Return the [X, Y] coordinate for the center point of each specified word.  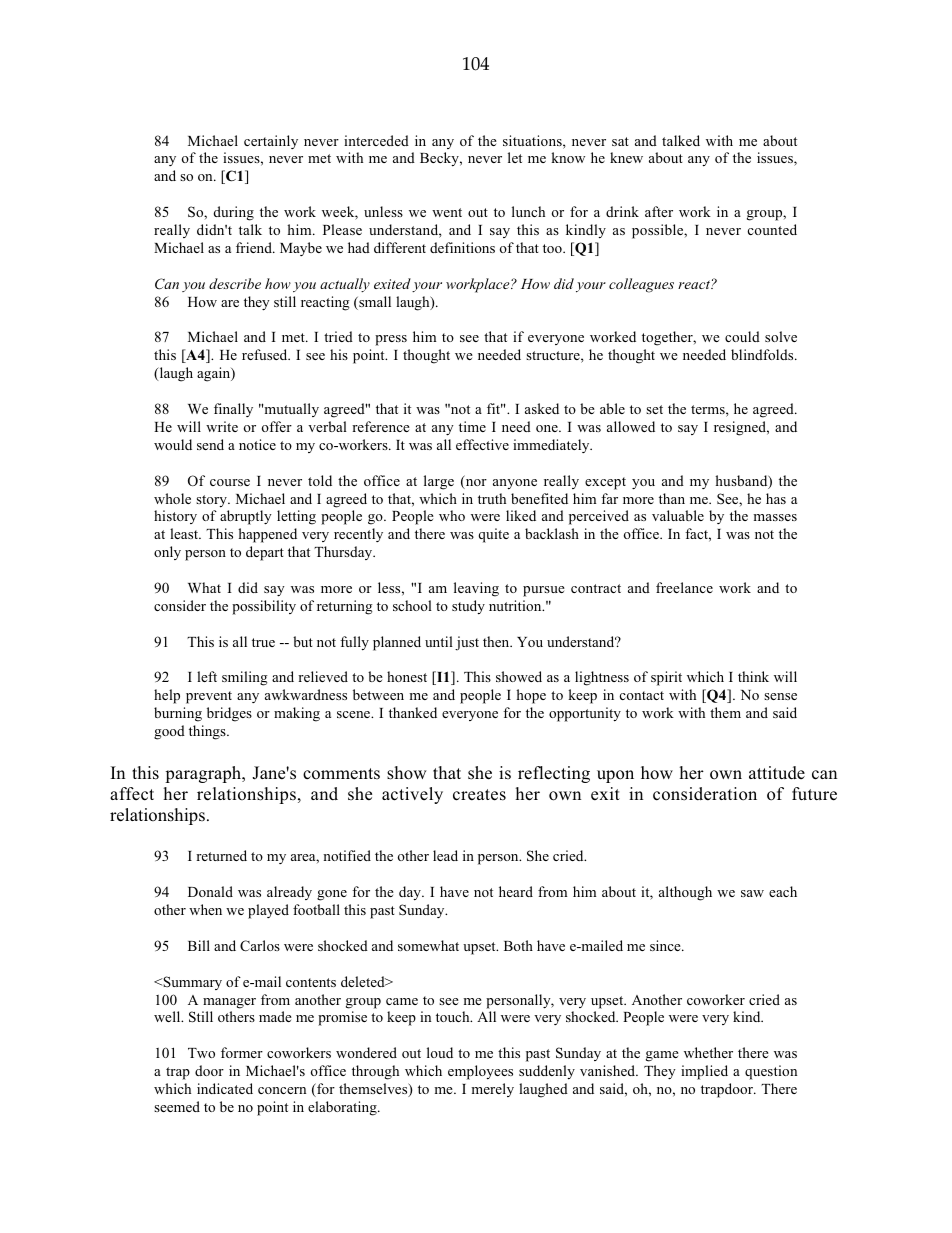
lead [445, 855]
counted [772, 229]
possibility [264, 607]
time [472, 426]
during [234, 213]
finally [233, 410]
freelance [684, 587]
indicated [225, 1088]
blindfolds [763, 354]
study [468, 607]
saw [752, 893]
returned [221, 855]
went [447, 212]
